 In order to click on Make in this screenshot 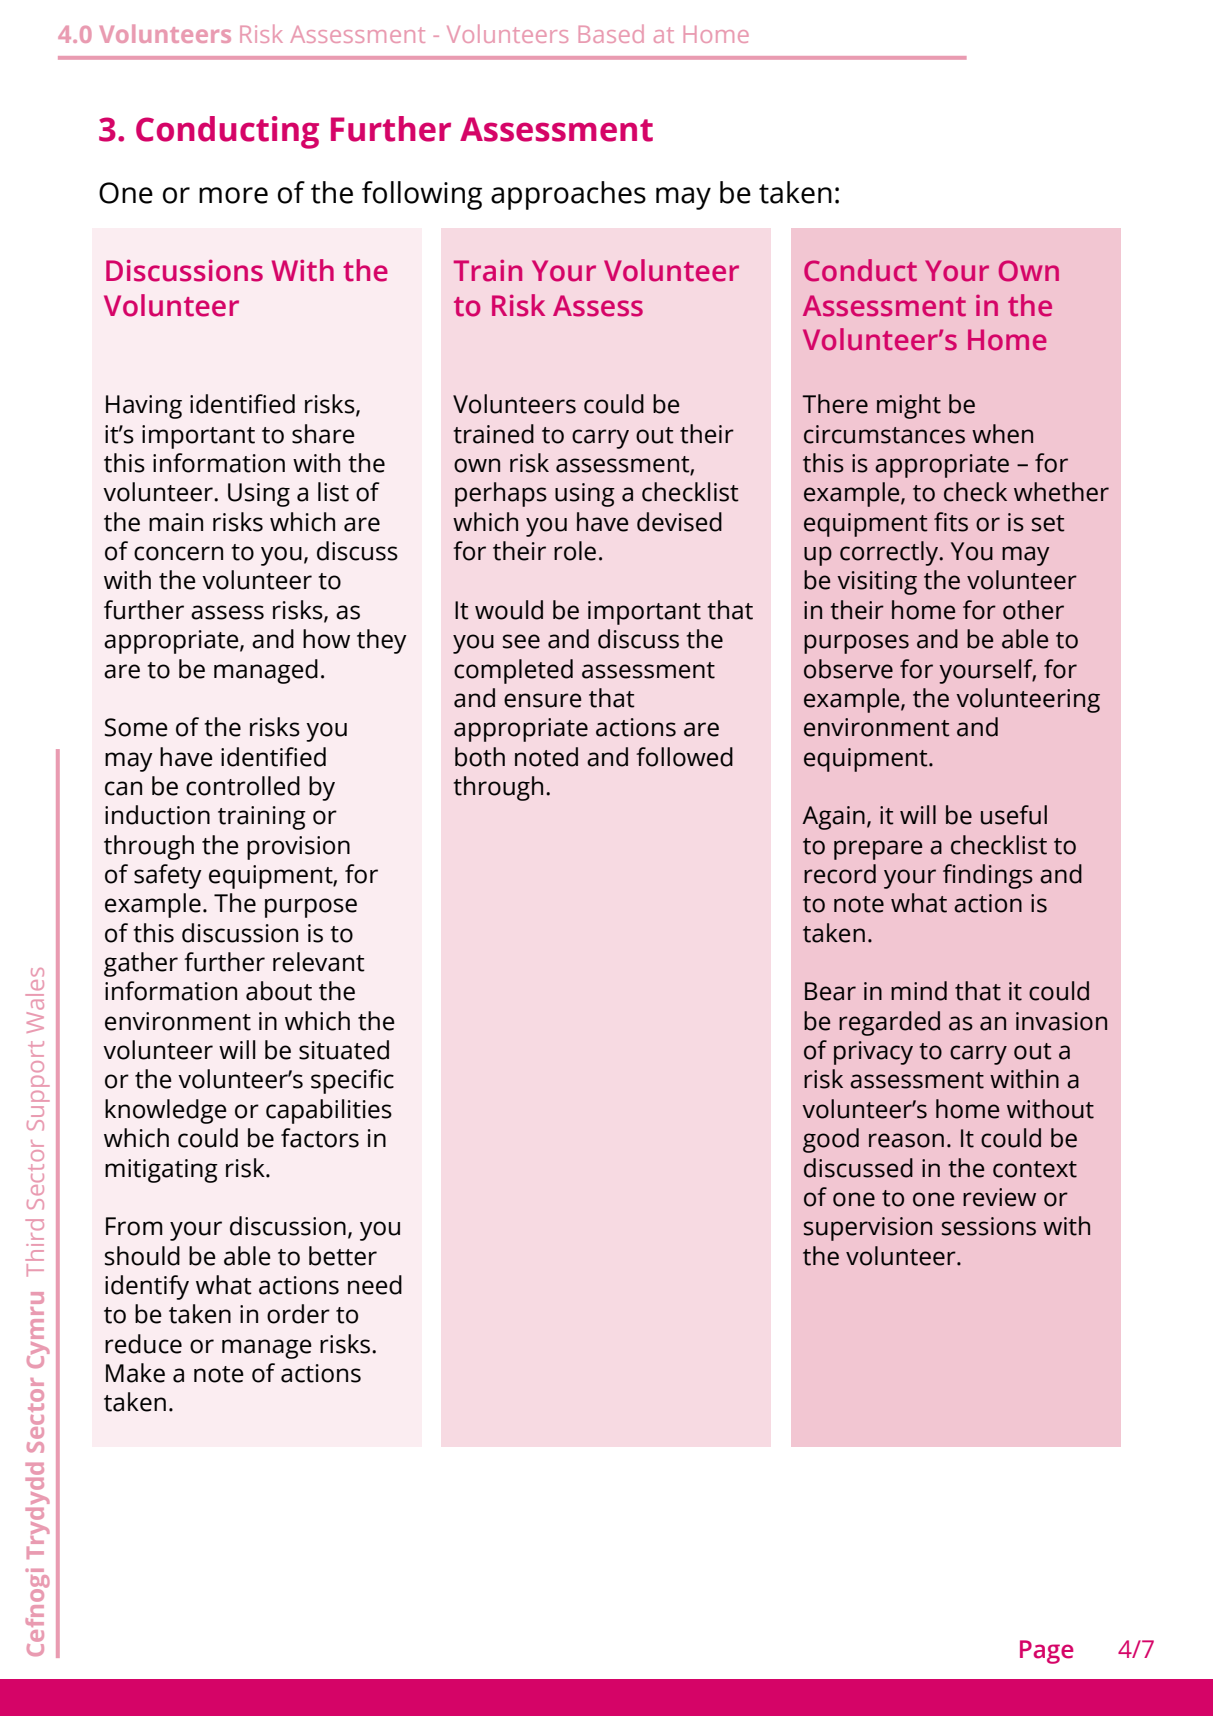, I will do `click(135, 1373)`.
